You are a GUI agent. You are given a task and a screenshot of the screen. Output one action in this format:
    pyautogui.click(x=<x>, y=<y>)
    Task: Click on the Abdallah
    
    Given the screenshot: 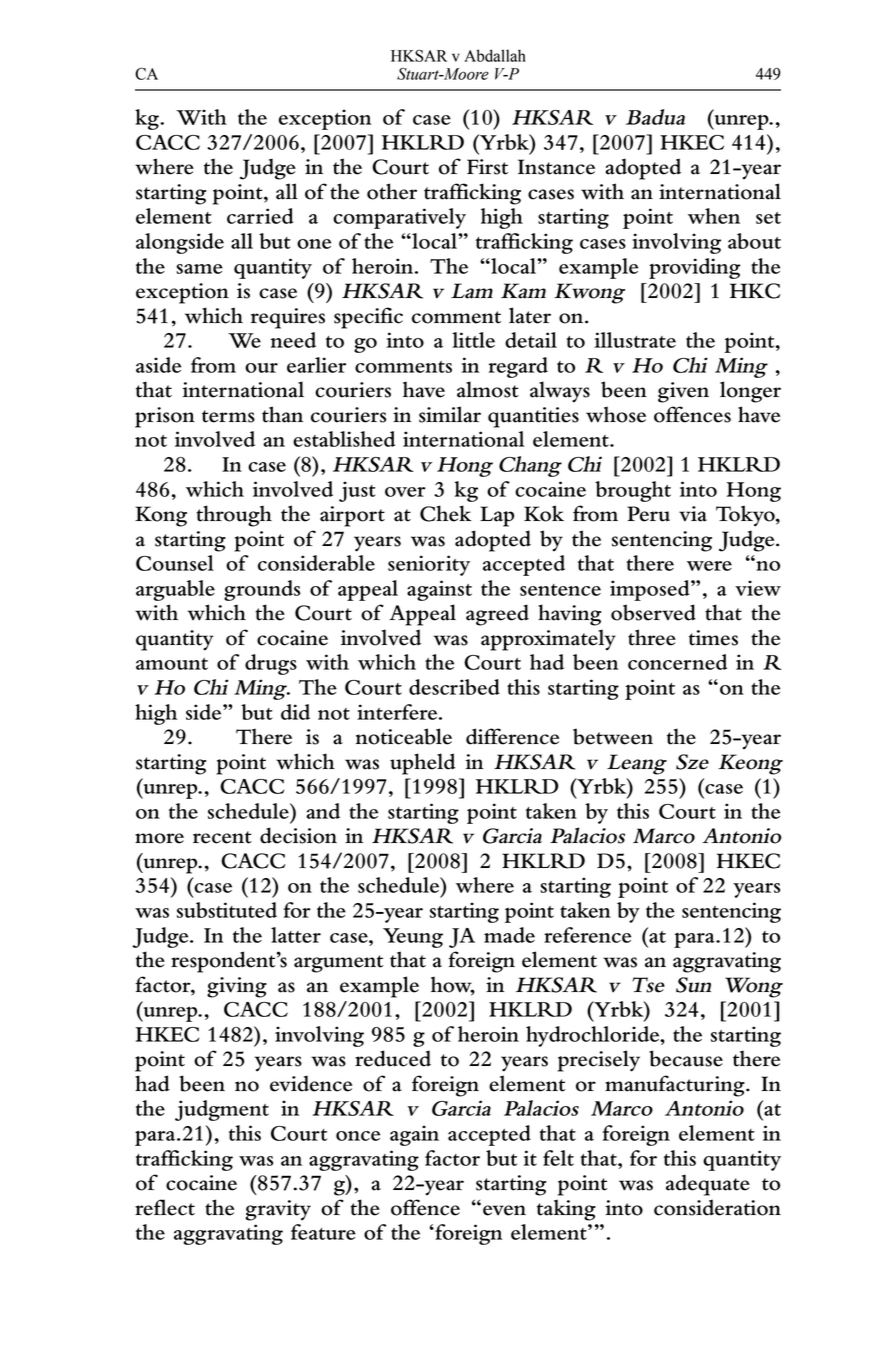 What is the action you would take?
    pyautogui.click(x=495, y=55)
